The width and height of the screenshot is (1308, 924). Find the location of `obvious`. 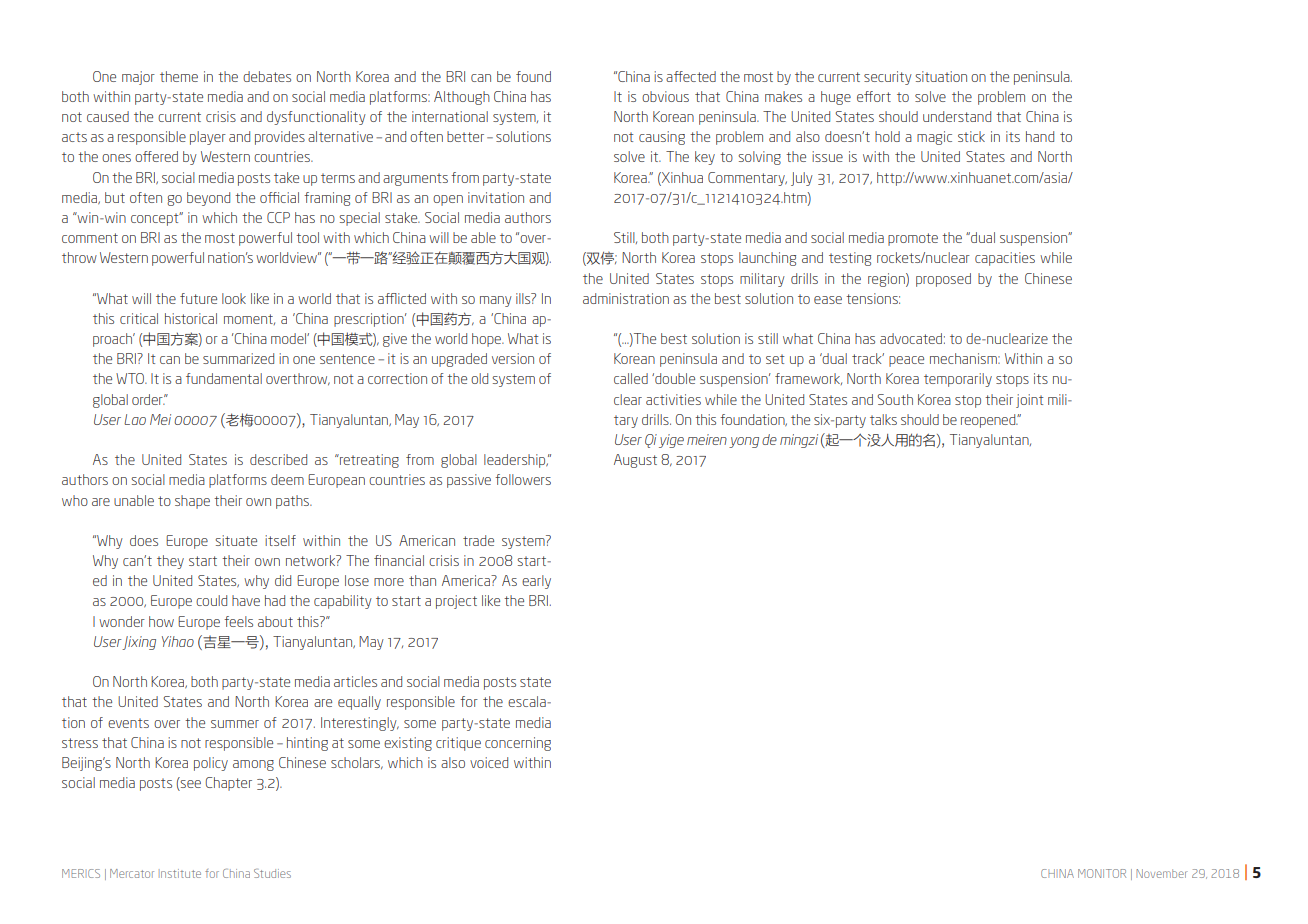

obvious is located at coordinates (665, 96).
